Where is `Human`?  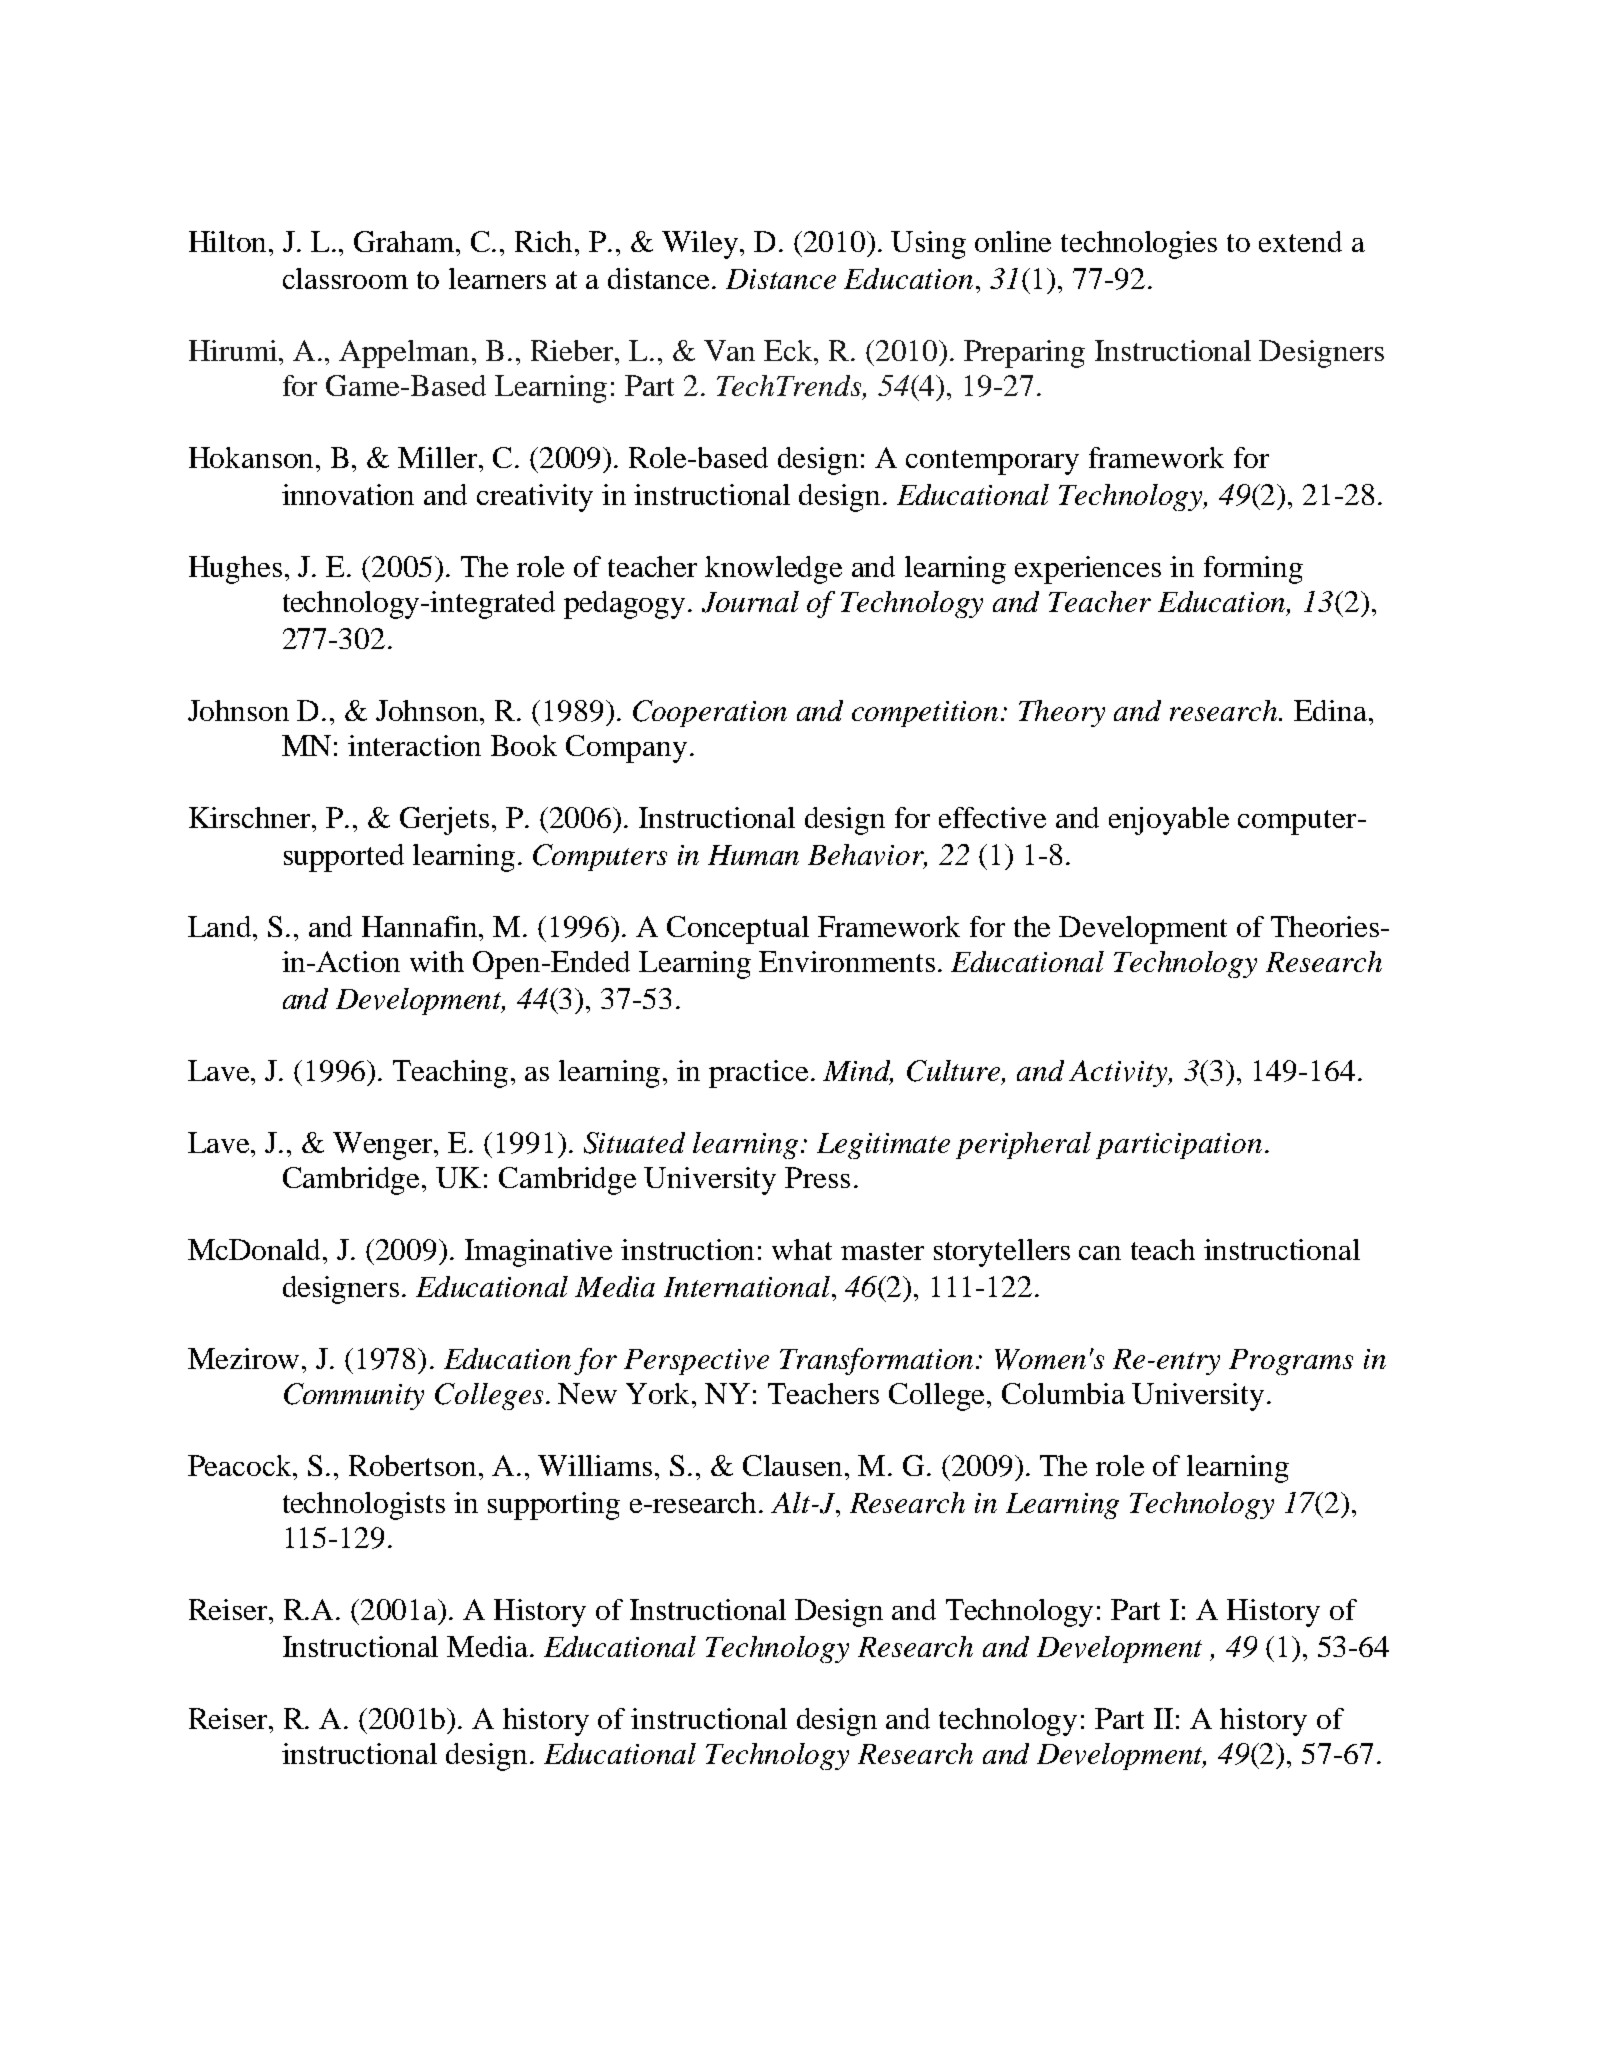
Human is located at coordinates (753, 855).
